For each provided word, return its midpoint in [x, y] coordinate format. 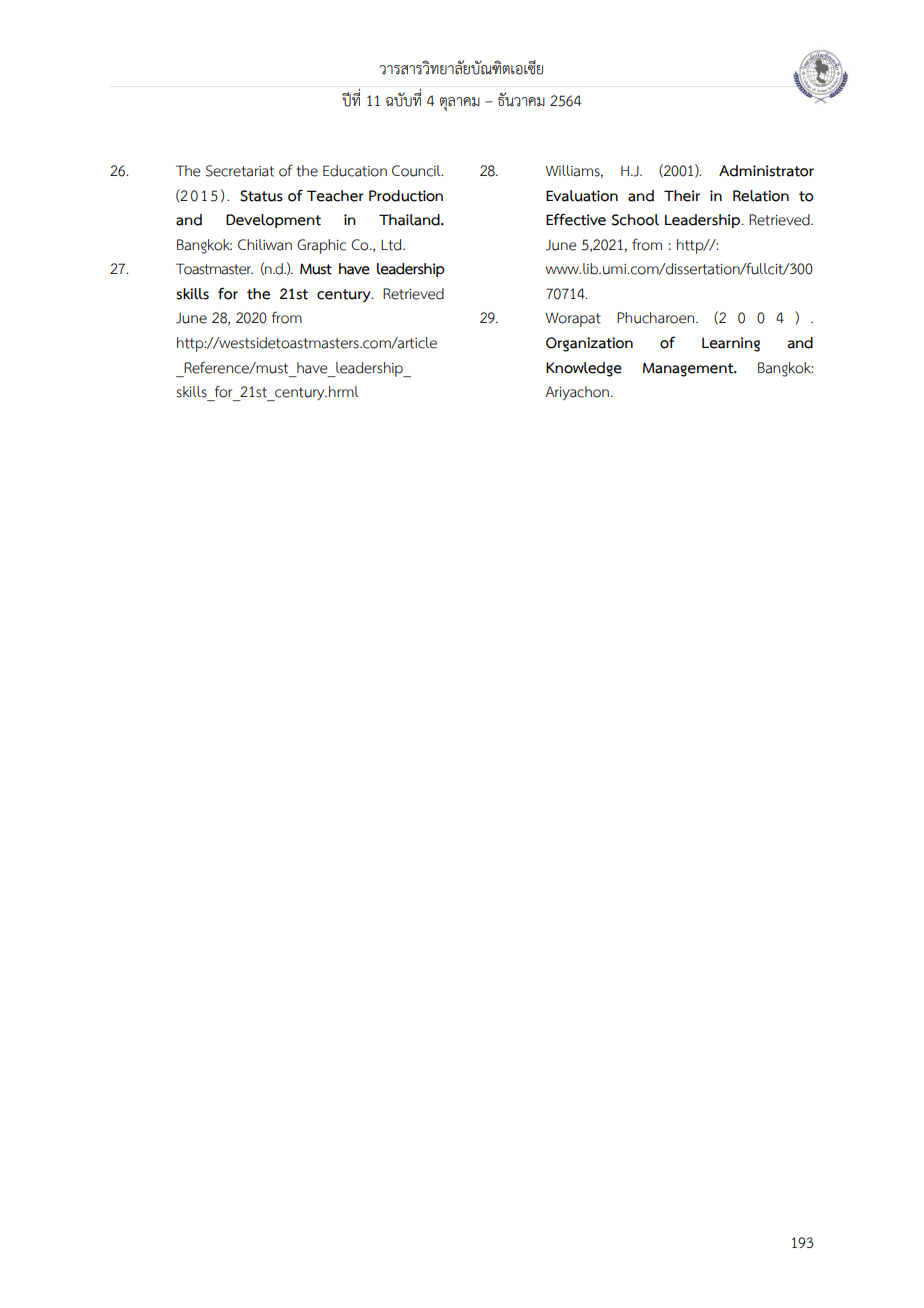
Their [682, 196]
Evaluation [582, 196]
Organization [589, 344]
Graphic [321, 246]
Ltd [392, 245]
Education [355, 171]
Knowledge [584, 369]
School [635, 220]
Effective [576, 219]
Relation [761, 196]
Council [417, 171]
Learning [731, 344]
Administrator [766, 171]
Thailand [410, 220]
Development [273, 221]
